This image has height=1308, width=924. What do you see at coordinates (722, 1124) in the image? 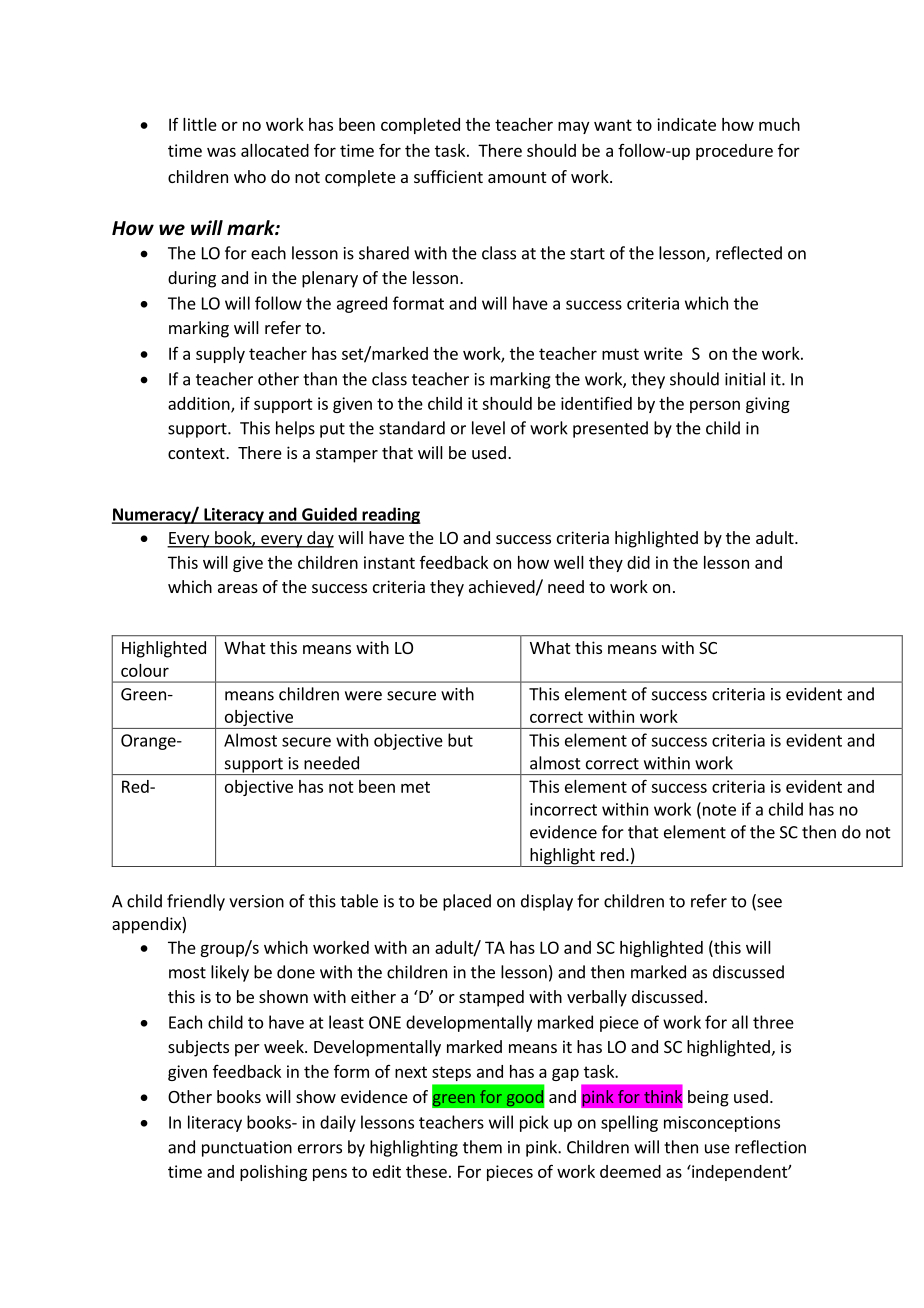
I see `misconceptions` at bounding box center [722, 1124].
